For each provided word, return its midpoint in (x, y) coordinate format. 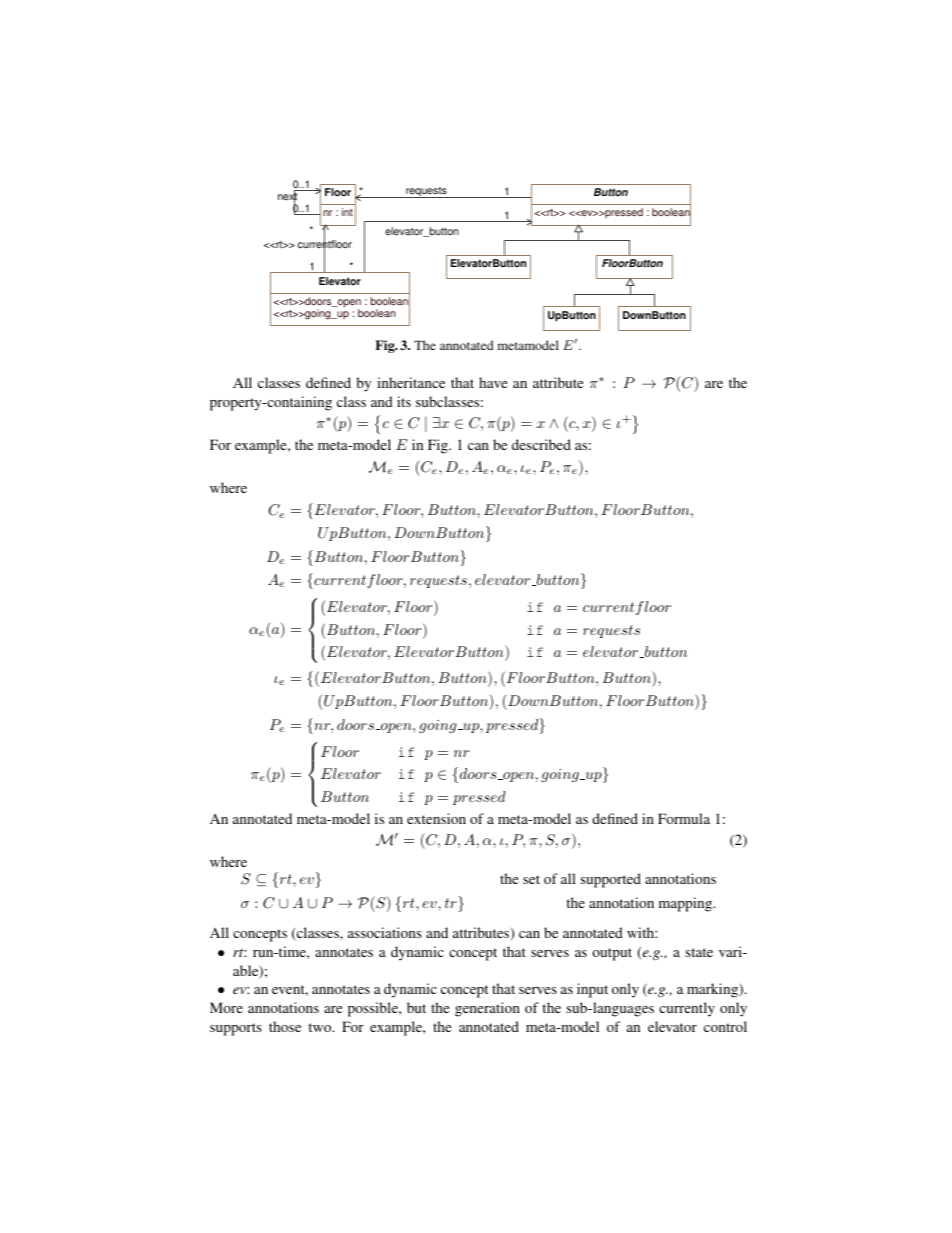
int (347, 212)
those (285, 1026)
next (287, 197)
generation (487, 1009)
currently (687, 1009)
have (493, 382)
